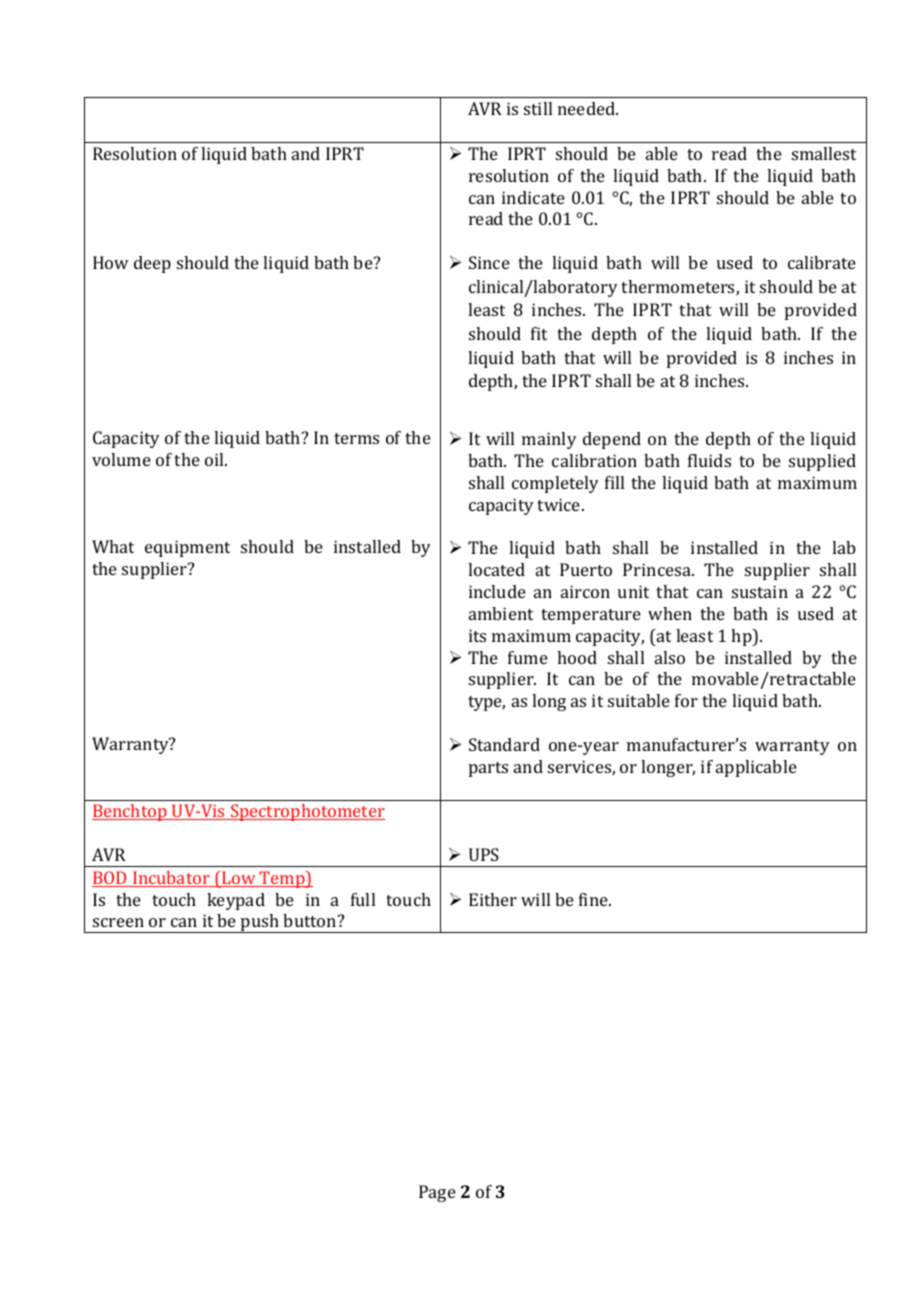 The height and width of the page is (1308, 924). What do you see at coordinates (594, 899) in the page?
I see `fine` at bounding box center [594, 899].
